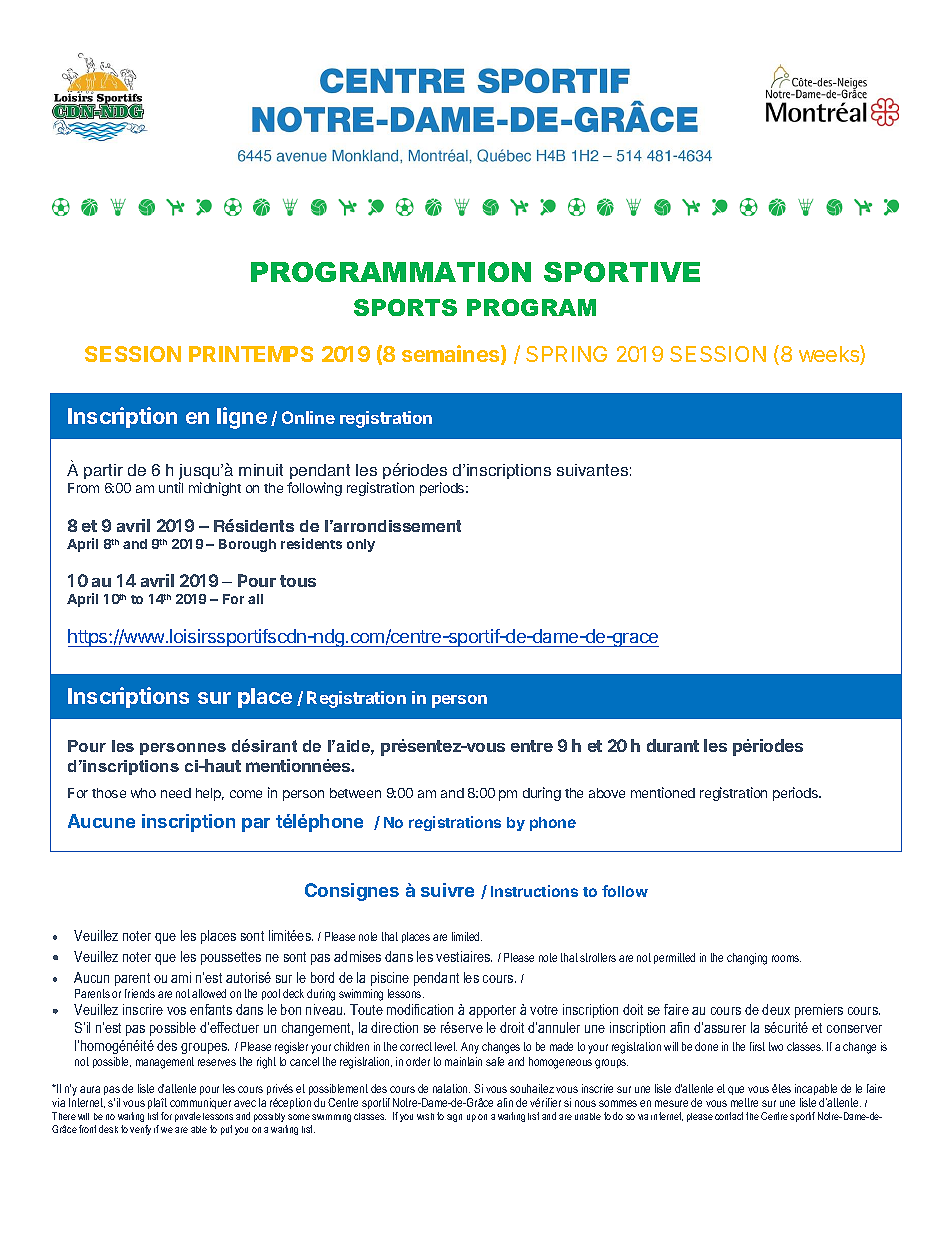 The height and width of the image is (1233, 952). Describe the element at coordinates (247, 545) in the image. I see `Borough` at that location.
